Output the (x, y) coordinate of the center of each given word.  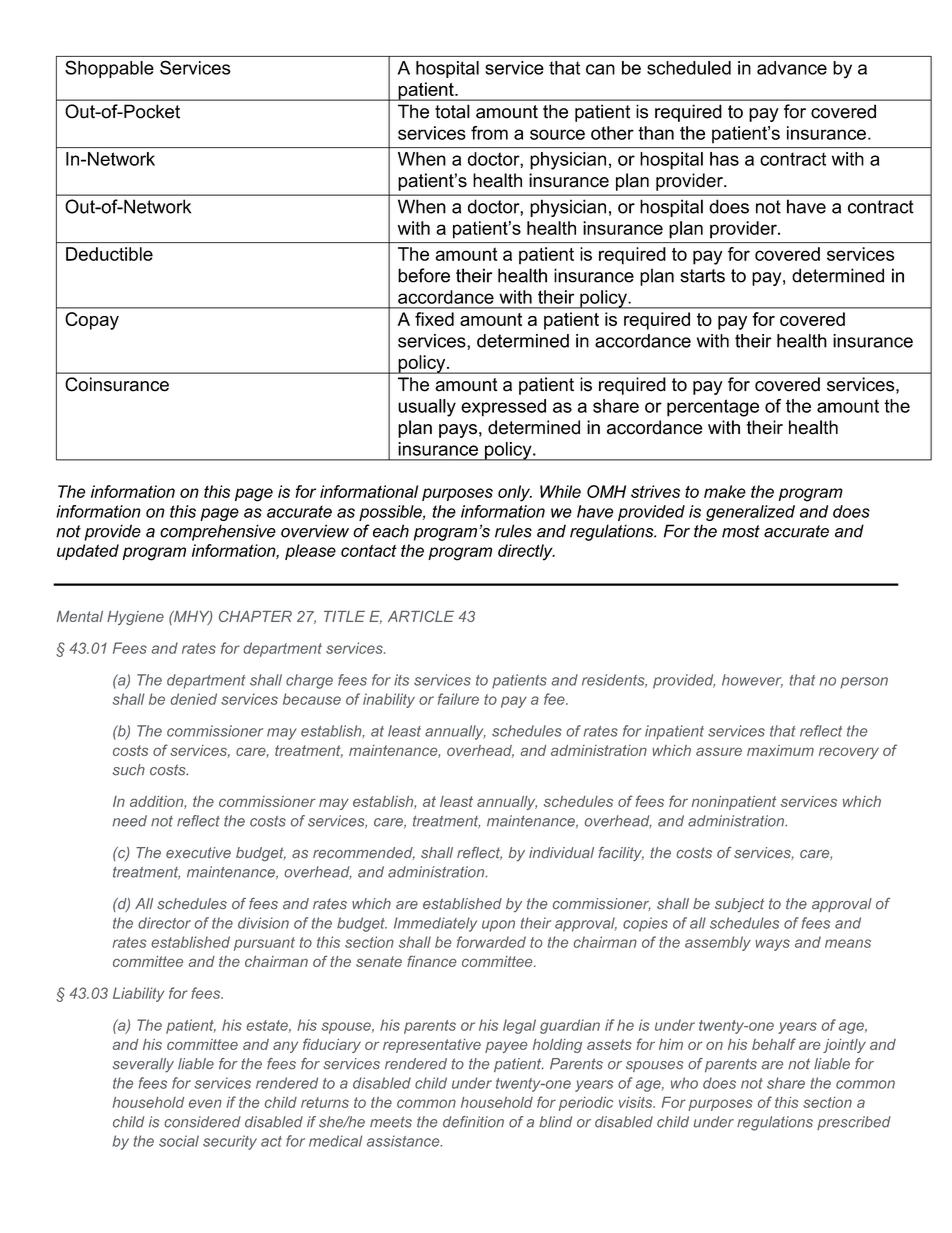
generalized (750, 513)
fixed (434, 319)
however (752, 681)
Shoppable (109, 69)
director (164, 923)
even (205, 1103)
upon (498, 926)
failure (458, 699)
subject (739, 905)
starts (702, 276)
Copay (92, 321)
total (452, 111)
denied (194, 699)
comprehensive (218, 532)
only (515, 493)
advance (792, 68)
